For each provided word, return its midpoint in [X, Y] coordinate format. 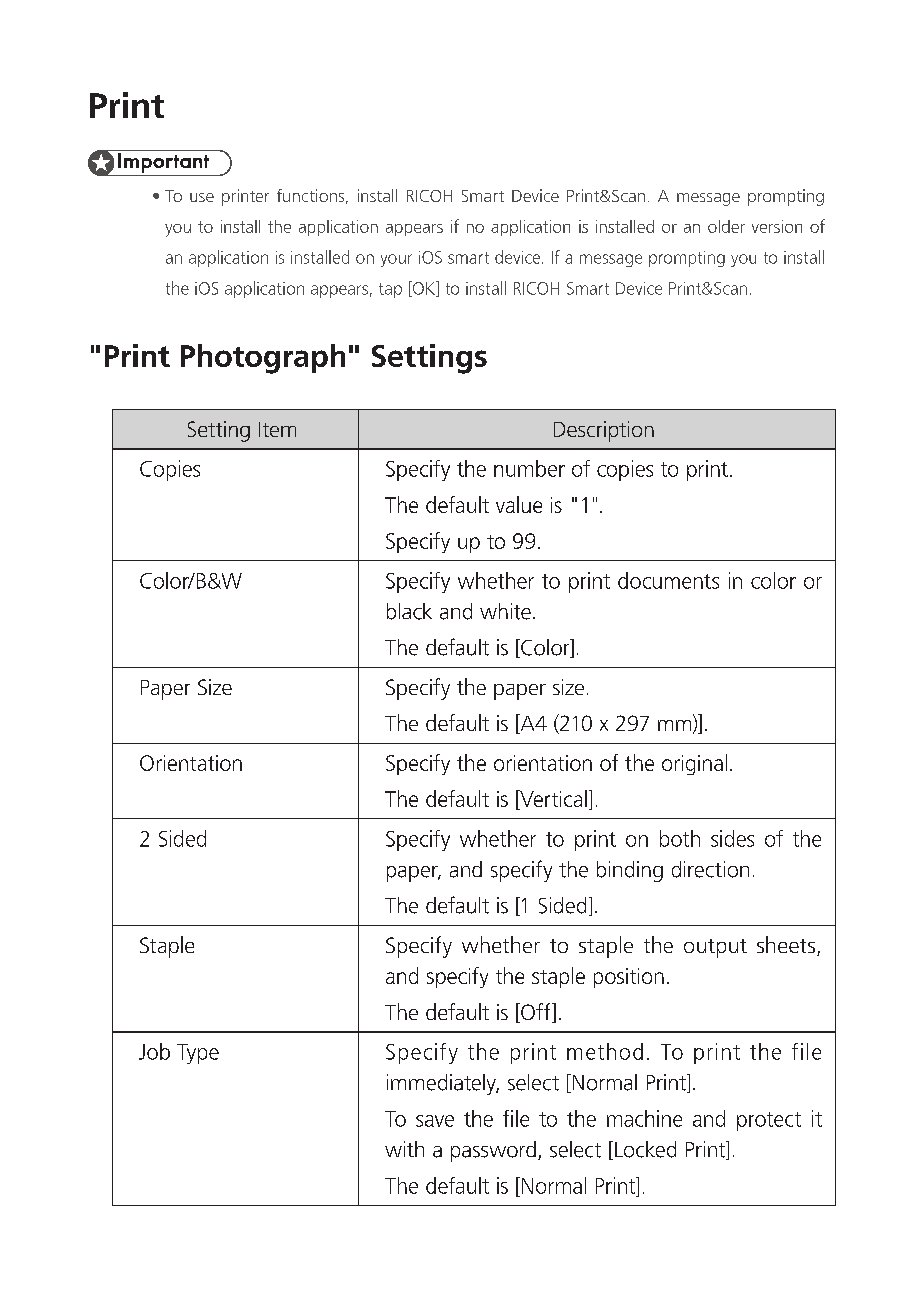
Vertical [552, 798]
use [202, 197]
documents [668, 580]
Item [277, 429]
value [519, 504]
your [396, 260]
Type [198, 1054]
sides [732, 838]
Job [154, 1051]
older [726, 226]
